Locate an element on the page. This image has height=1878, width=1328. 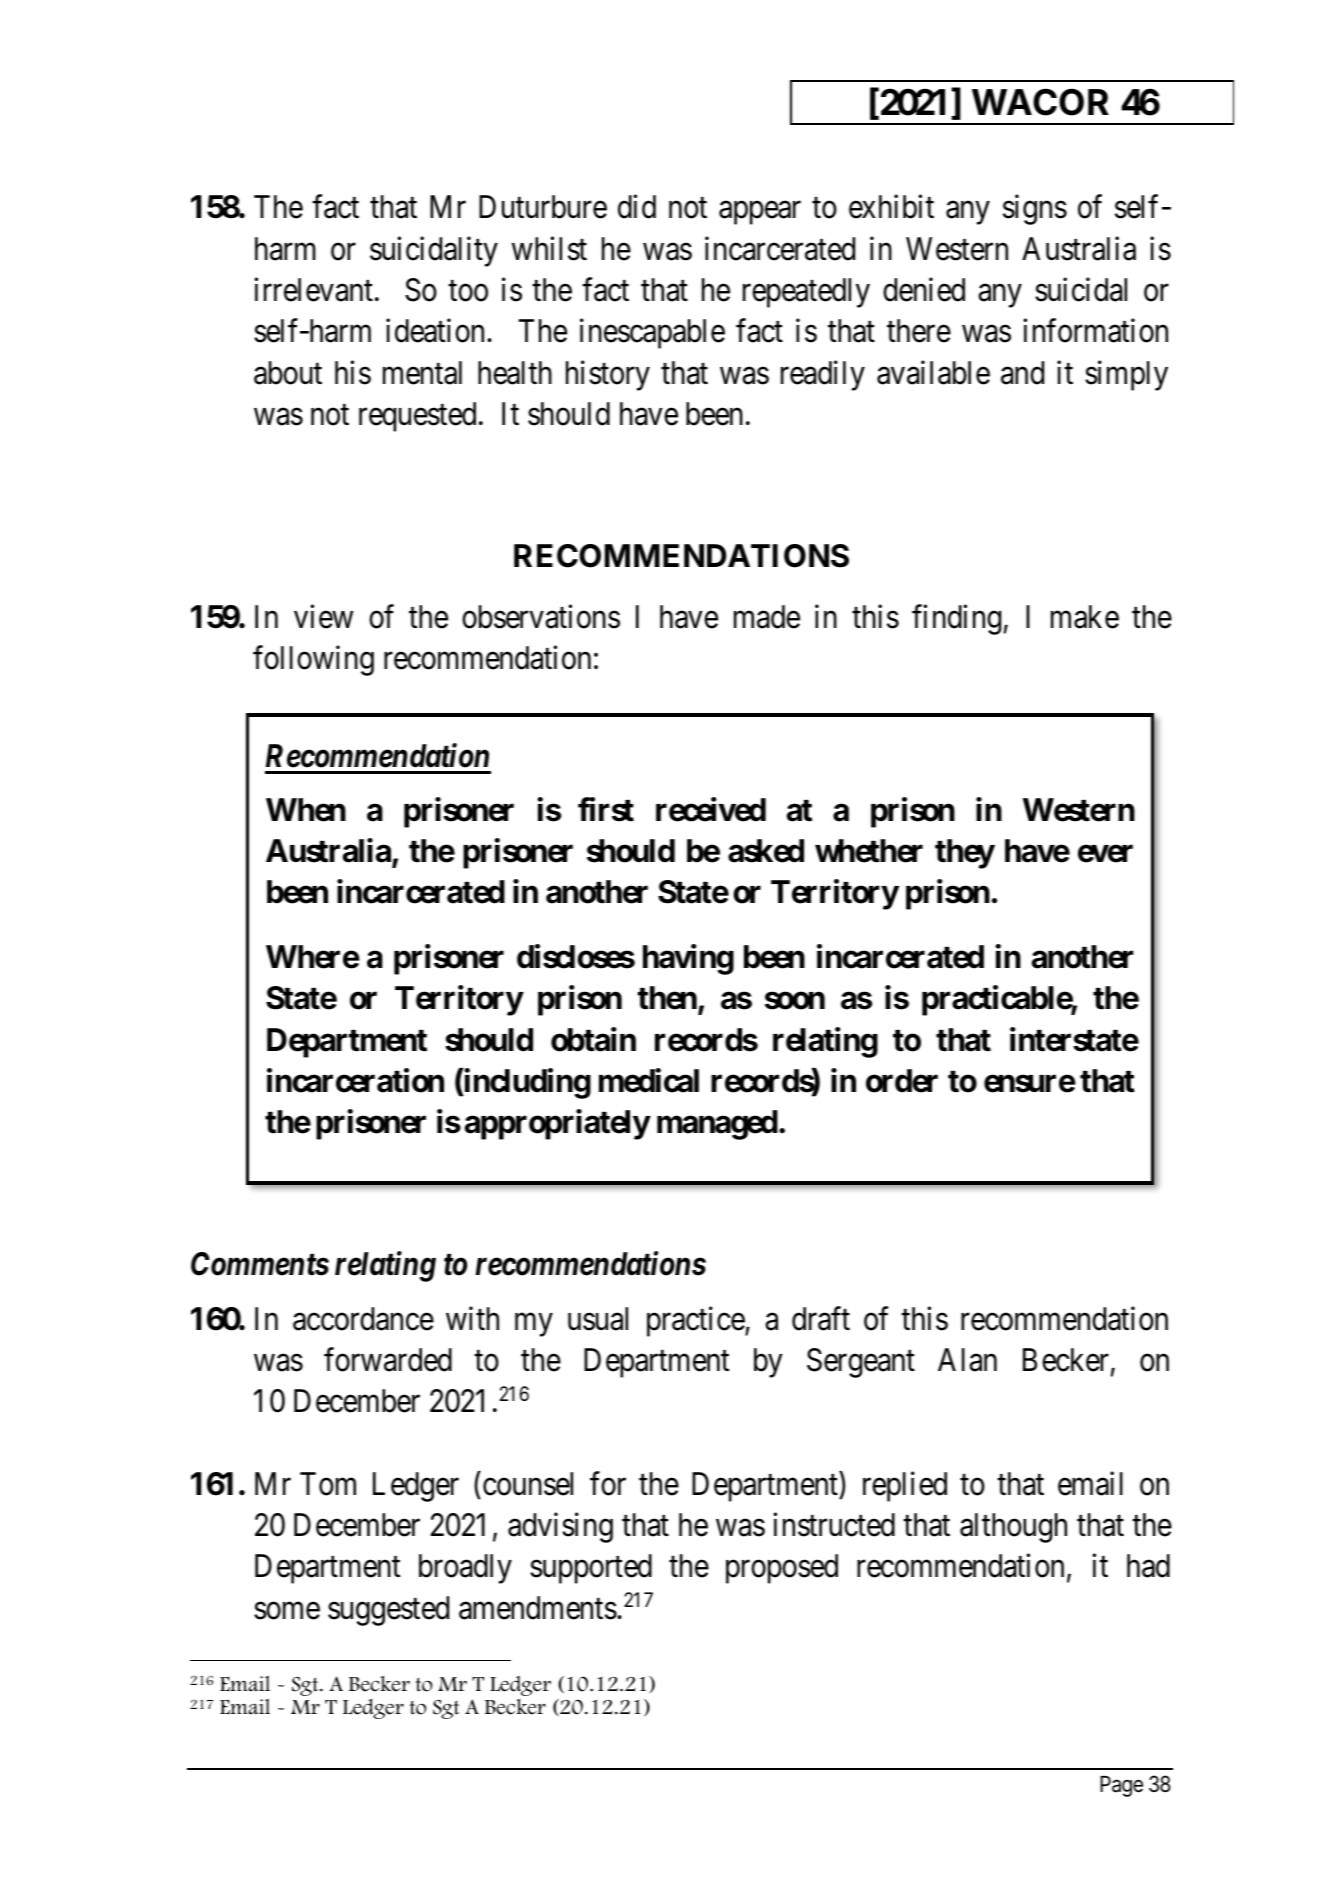
ever is located at coordinates (1105, 854).
